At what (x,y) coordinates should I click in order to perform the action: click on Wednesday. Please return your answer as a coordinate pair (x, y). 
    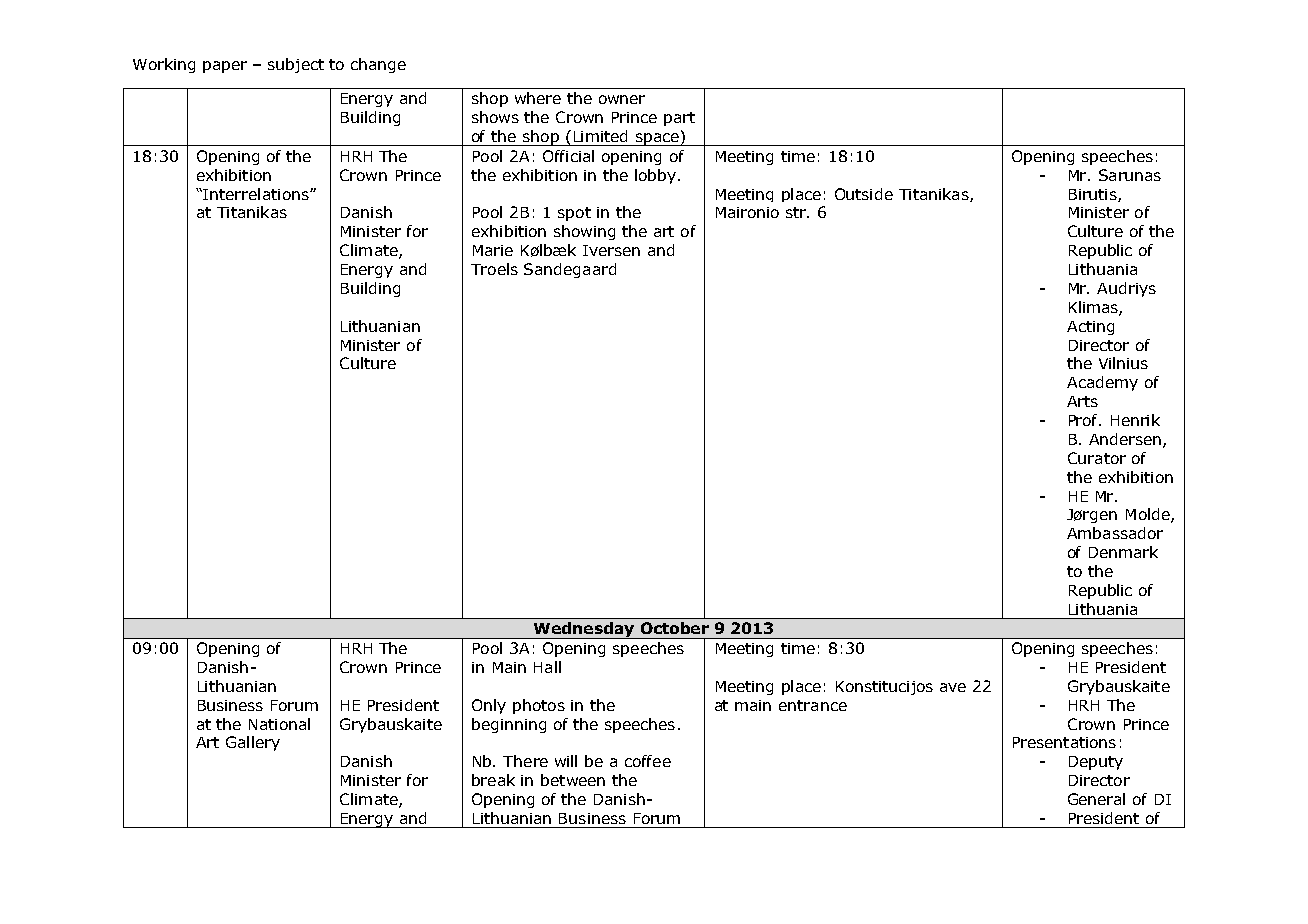
    Looking at the image, I should click on (584, 630).
